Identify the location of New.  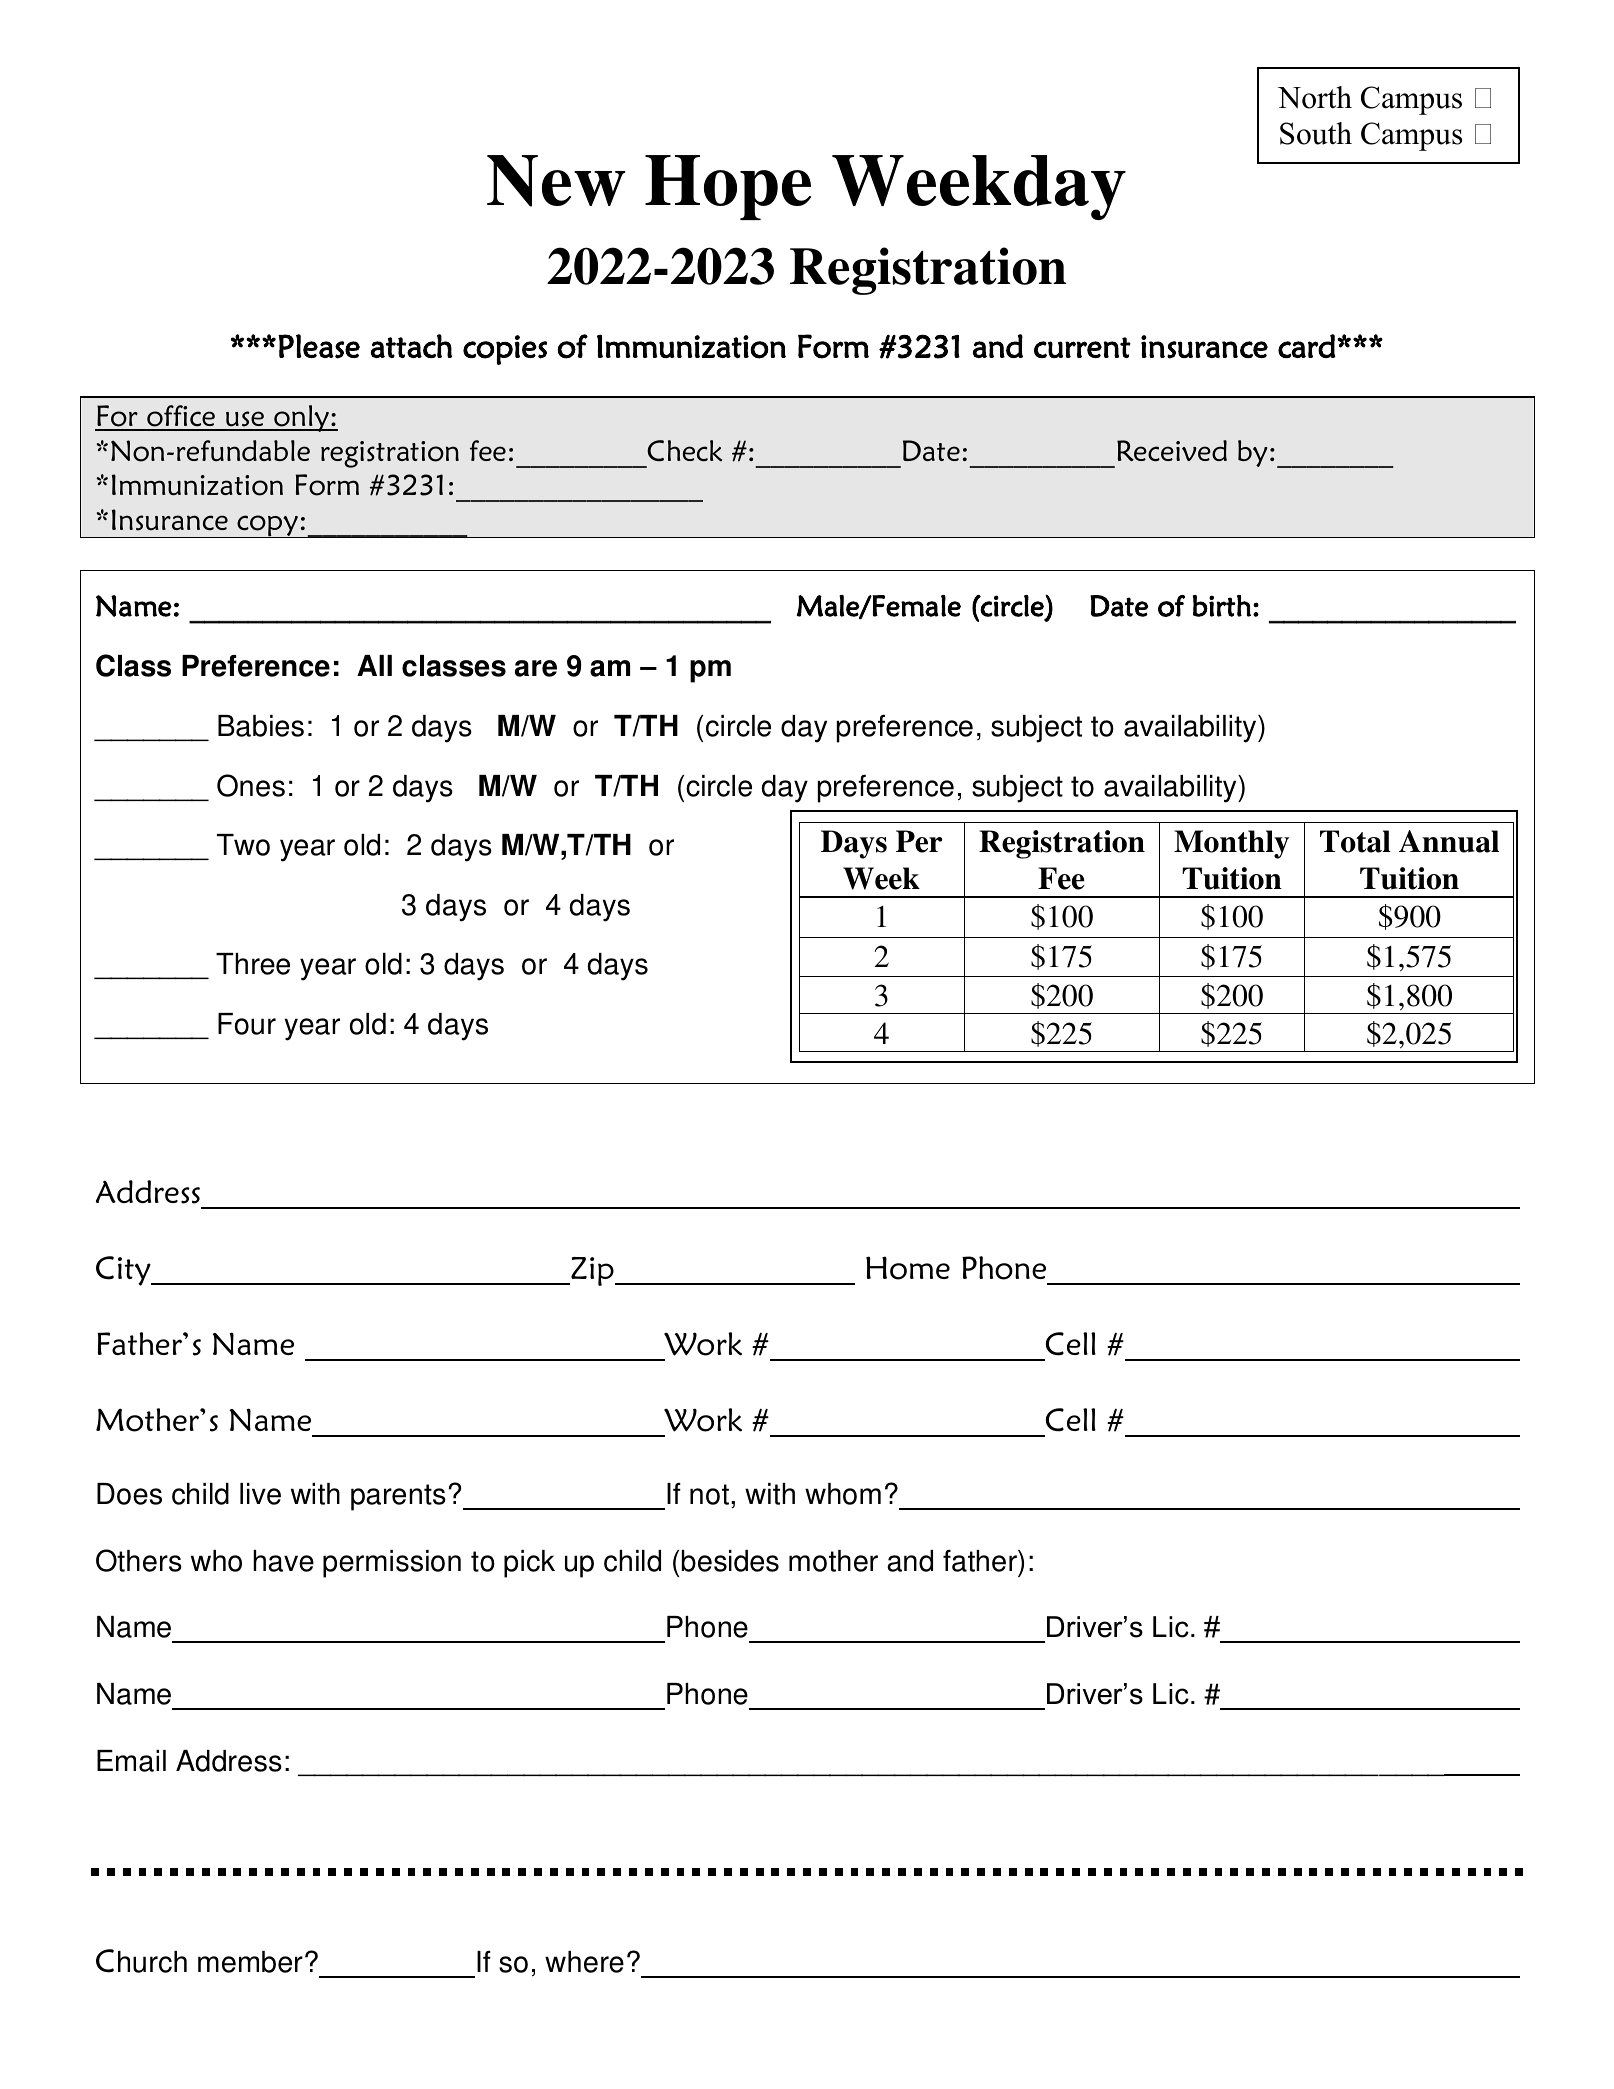
(556, 181).
